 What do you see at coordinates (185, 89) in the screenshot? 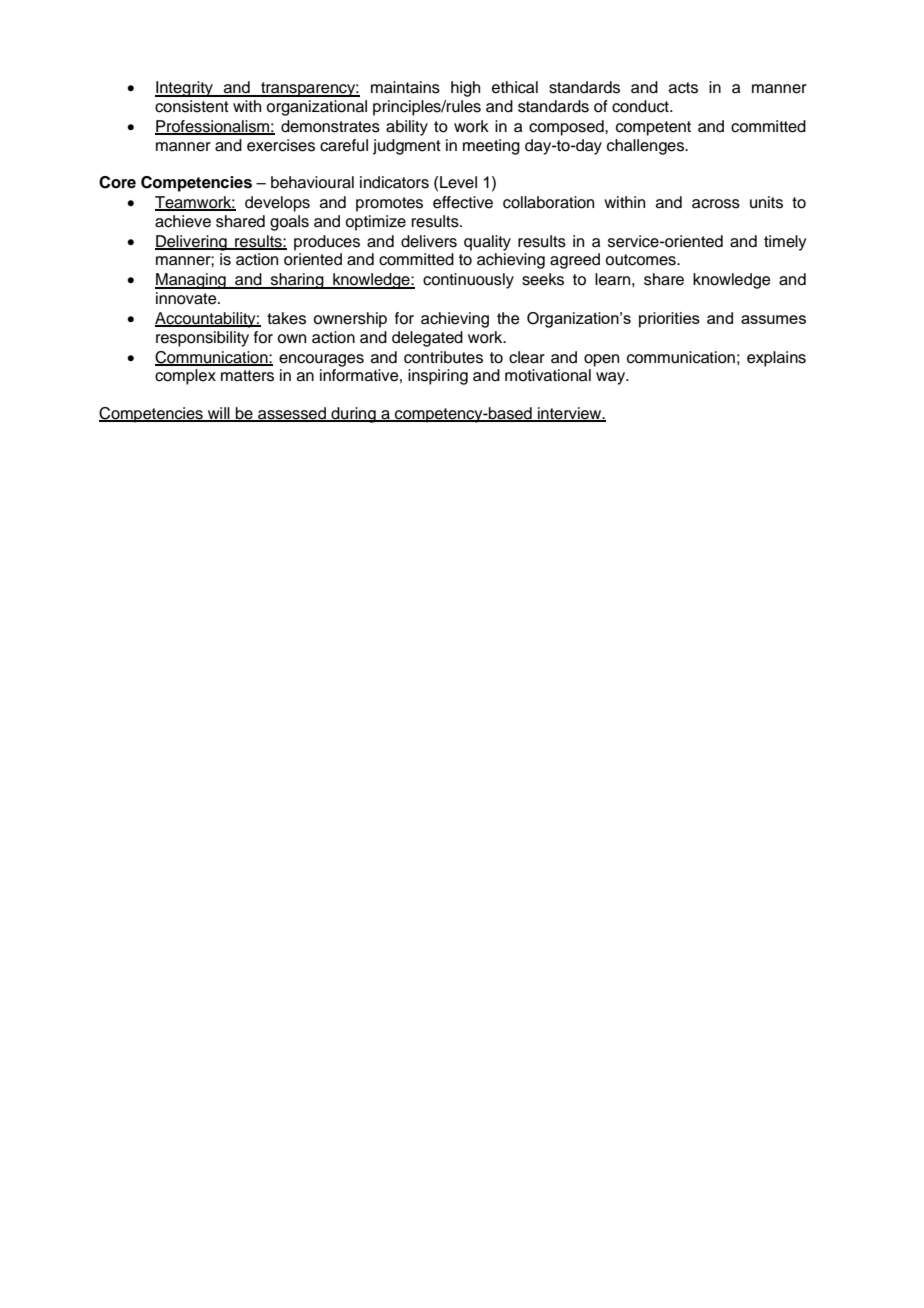
I see `Integrity` at bounding box center [185, 89].
